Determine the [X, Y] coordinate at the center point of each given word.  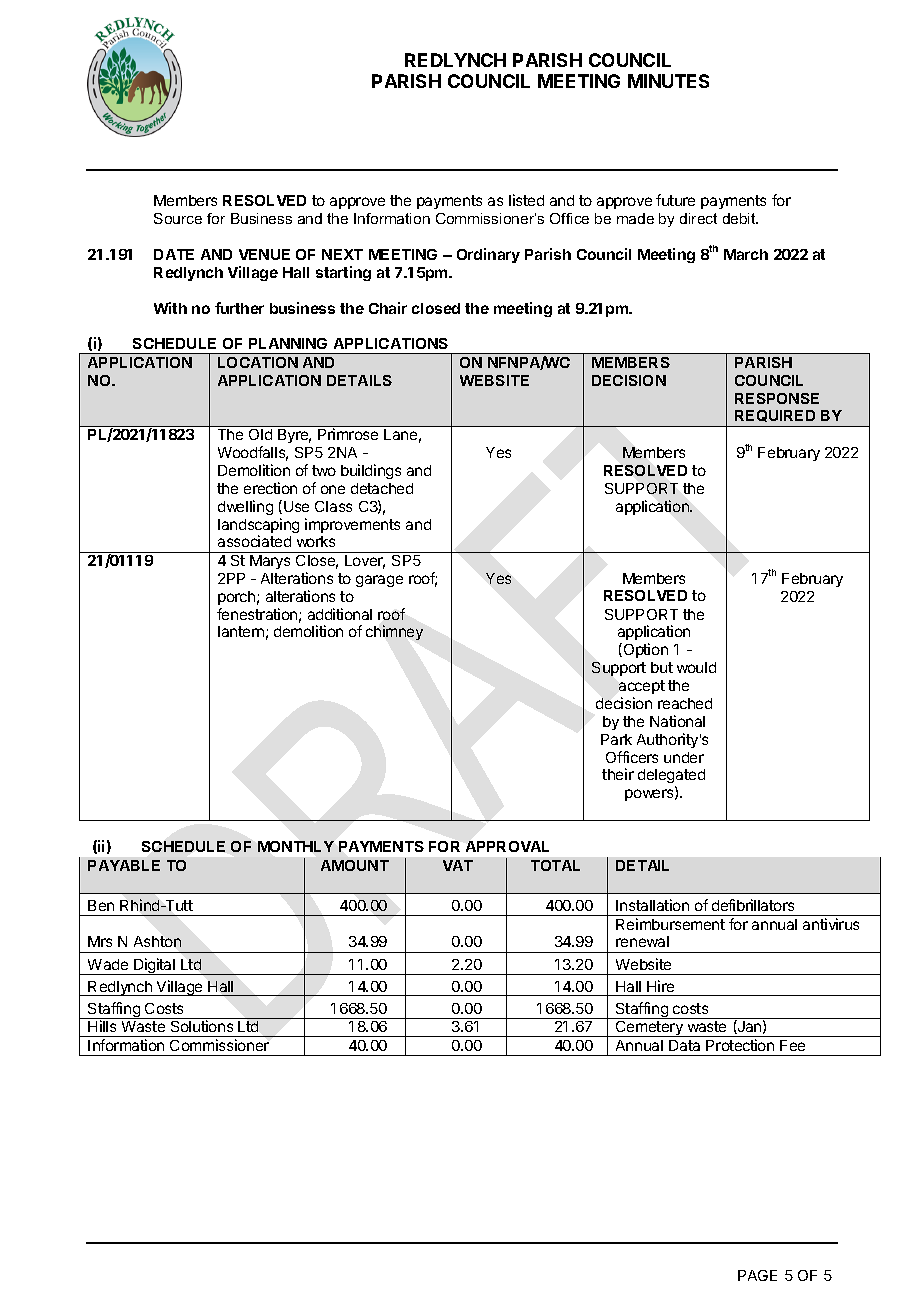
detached [382, 488]
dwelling [245, 507]
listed [526, 200]
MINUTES [668, 81]
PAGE [757, 1275]
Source [178, 218]
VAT [458, 865]
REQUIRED [775, 416]
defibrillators [753, 905]
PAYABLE [124, 865]
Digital [154, 966]
